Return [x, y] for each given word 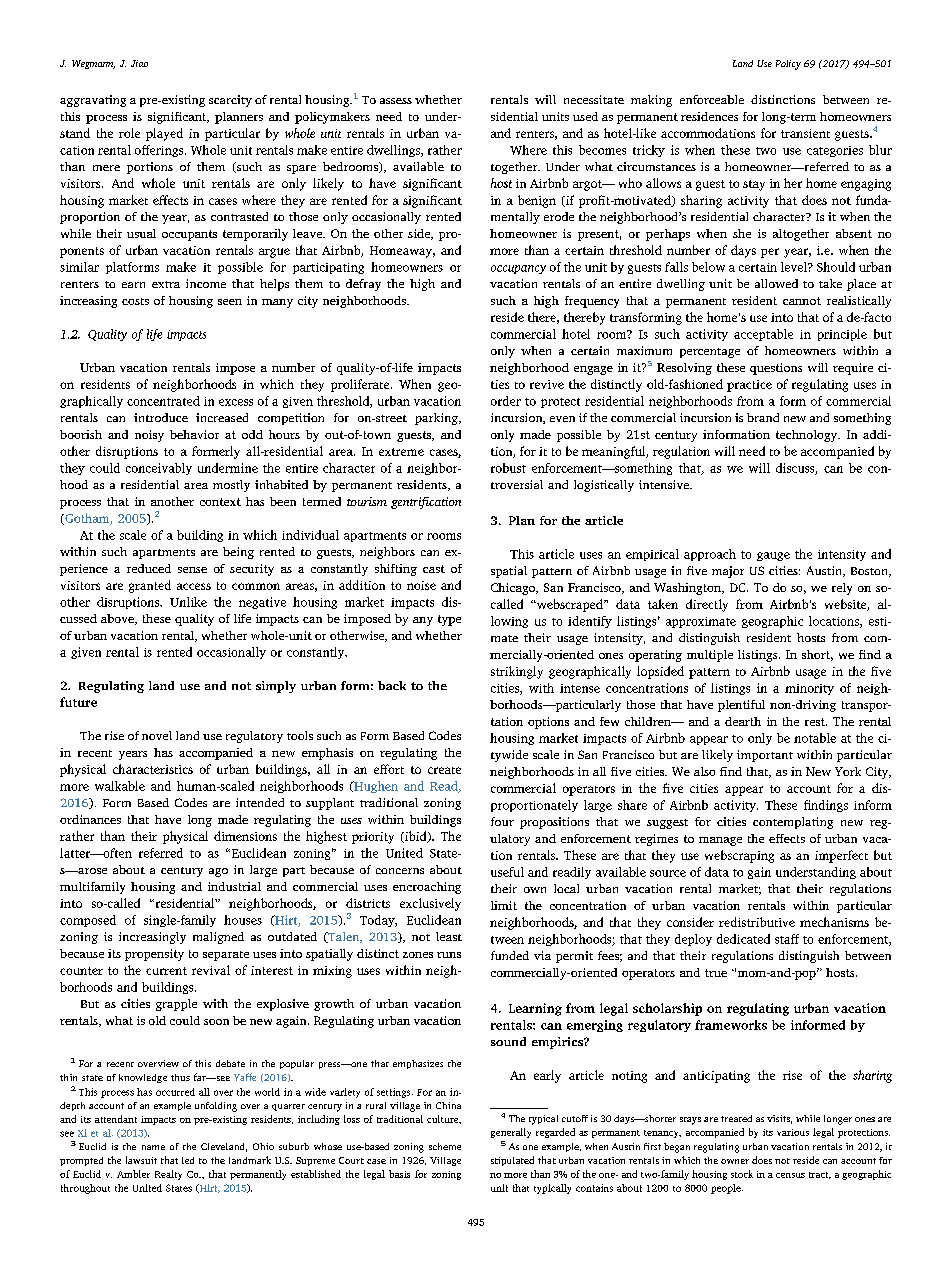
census [790, 1175]
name [153, 1147]
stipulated [512, 1161]
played [164, 134]
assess [396, 101]
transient [805, 133]
